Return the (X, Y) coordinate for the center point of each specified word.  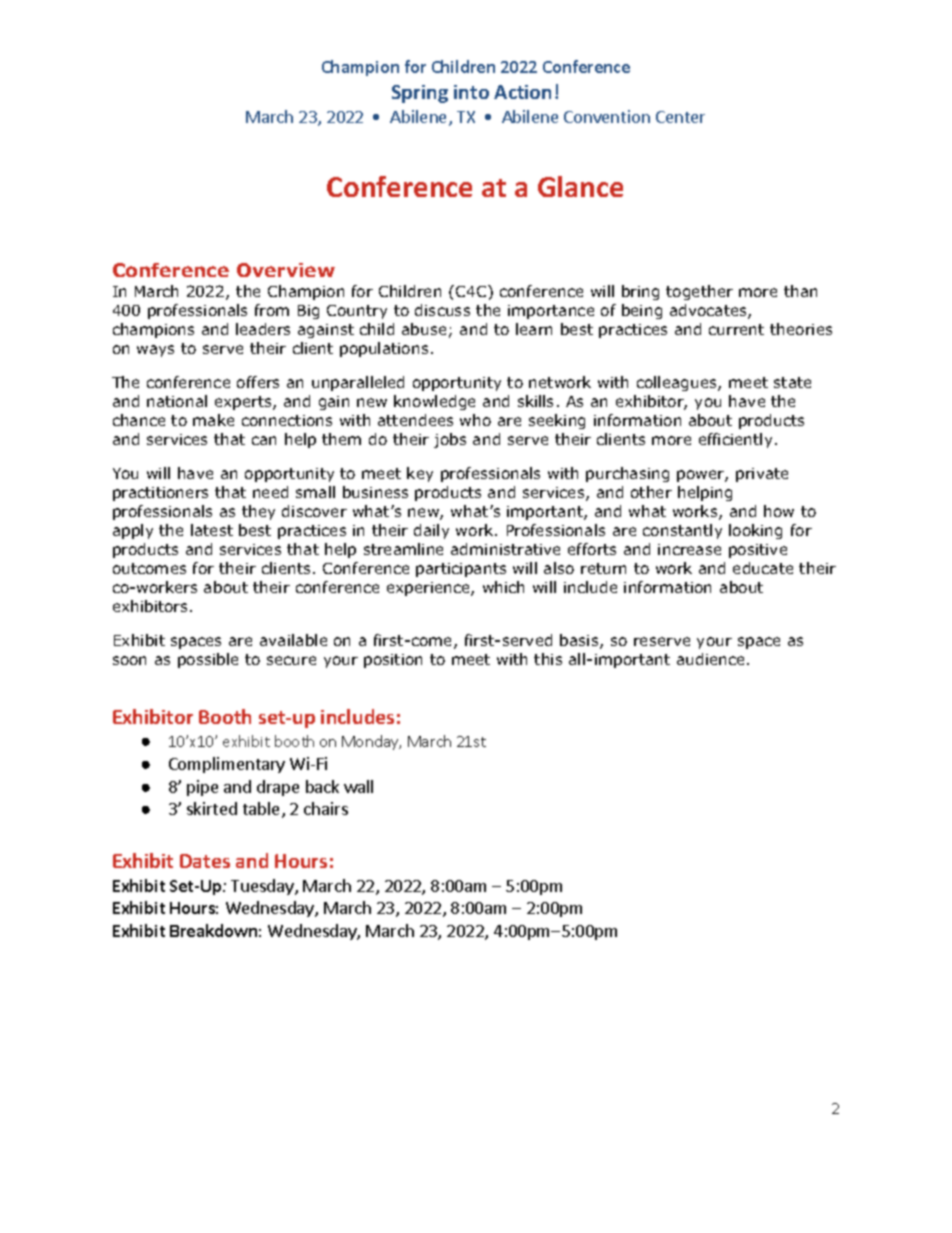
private (762, 475)
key (420, 474)
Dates (205, 861)
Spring (420, 94)
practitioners (160, 494)
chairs (326, 808)
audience (710, 659)
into (471, 92)
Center (680, 117)
